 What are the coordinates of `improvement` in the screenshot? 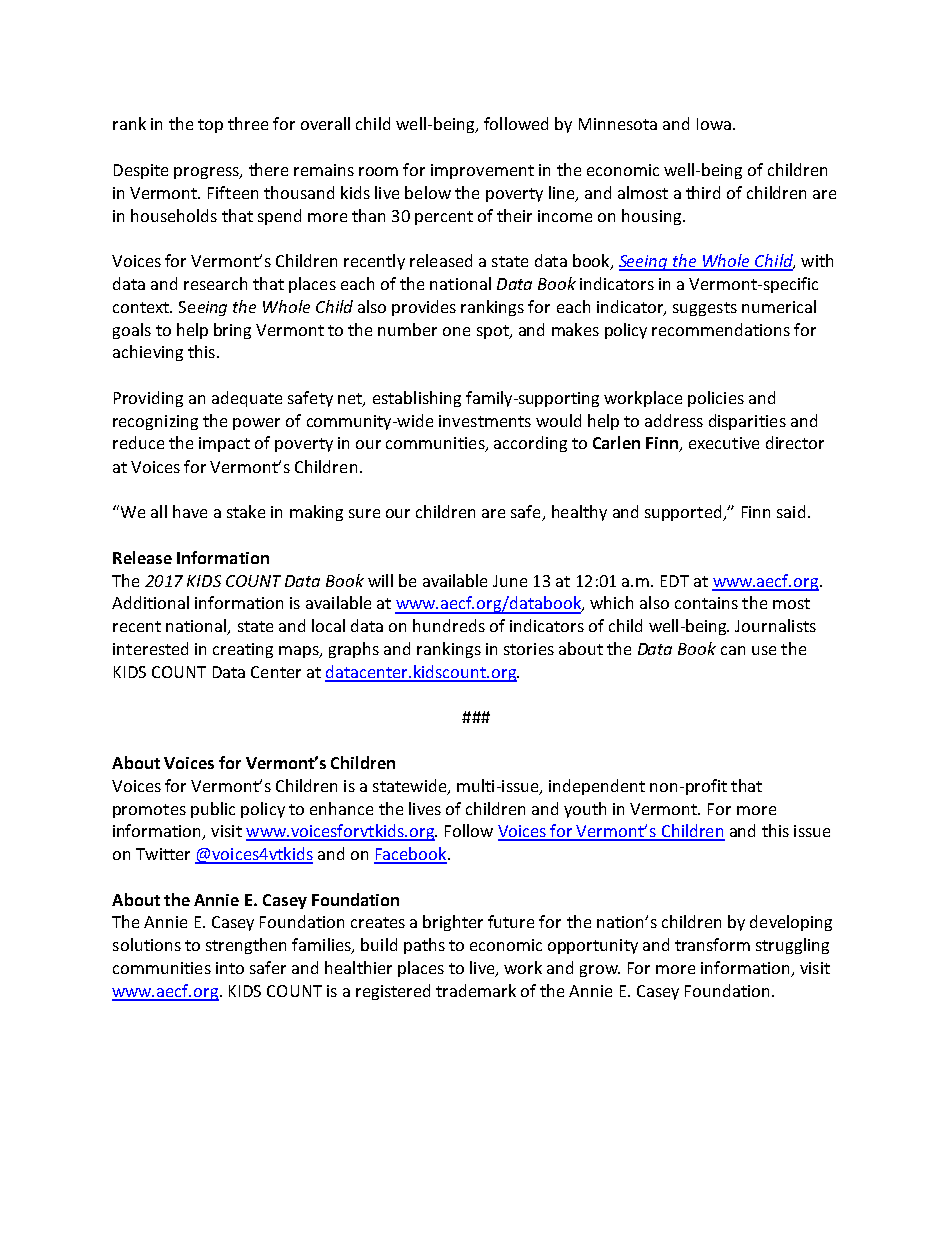 It's located at (482, 171).
